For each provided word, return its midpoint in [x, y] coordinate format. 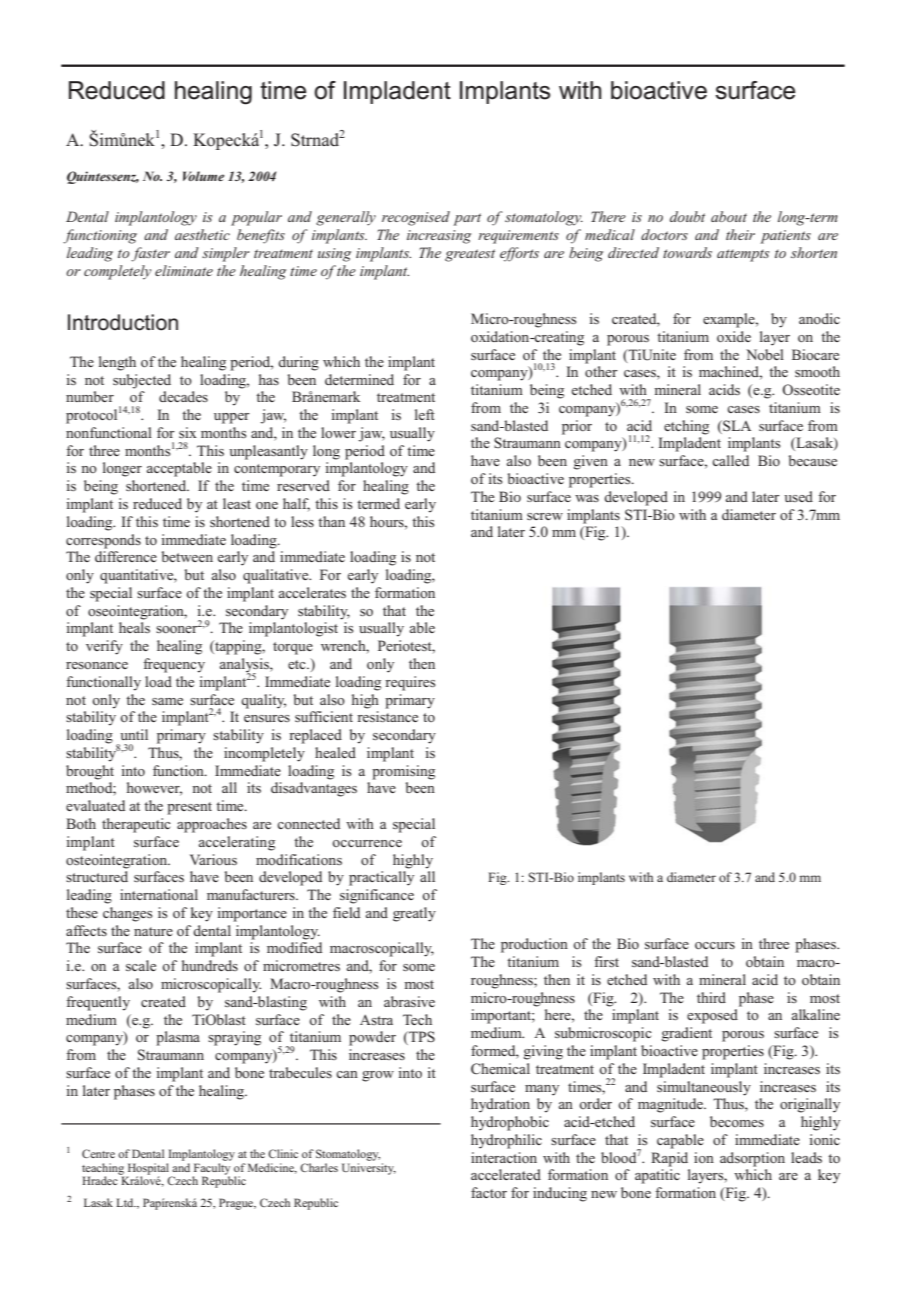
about [729, 216]
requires [410, 683]
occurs [715, 945]
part [467, 219]
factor [489, 1192]
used [798, 496]
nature [153, 931]
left [425, 414]
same [167, 701]
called [730, 460]
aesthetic [202, 234]
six [188, 432]
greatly [414, 914]
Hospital [149, 1170]
